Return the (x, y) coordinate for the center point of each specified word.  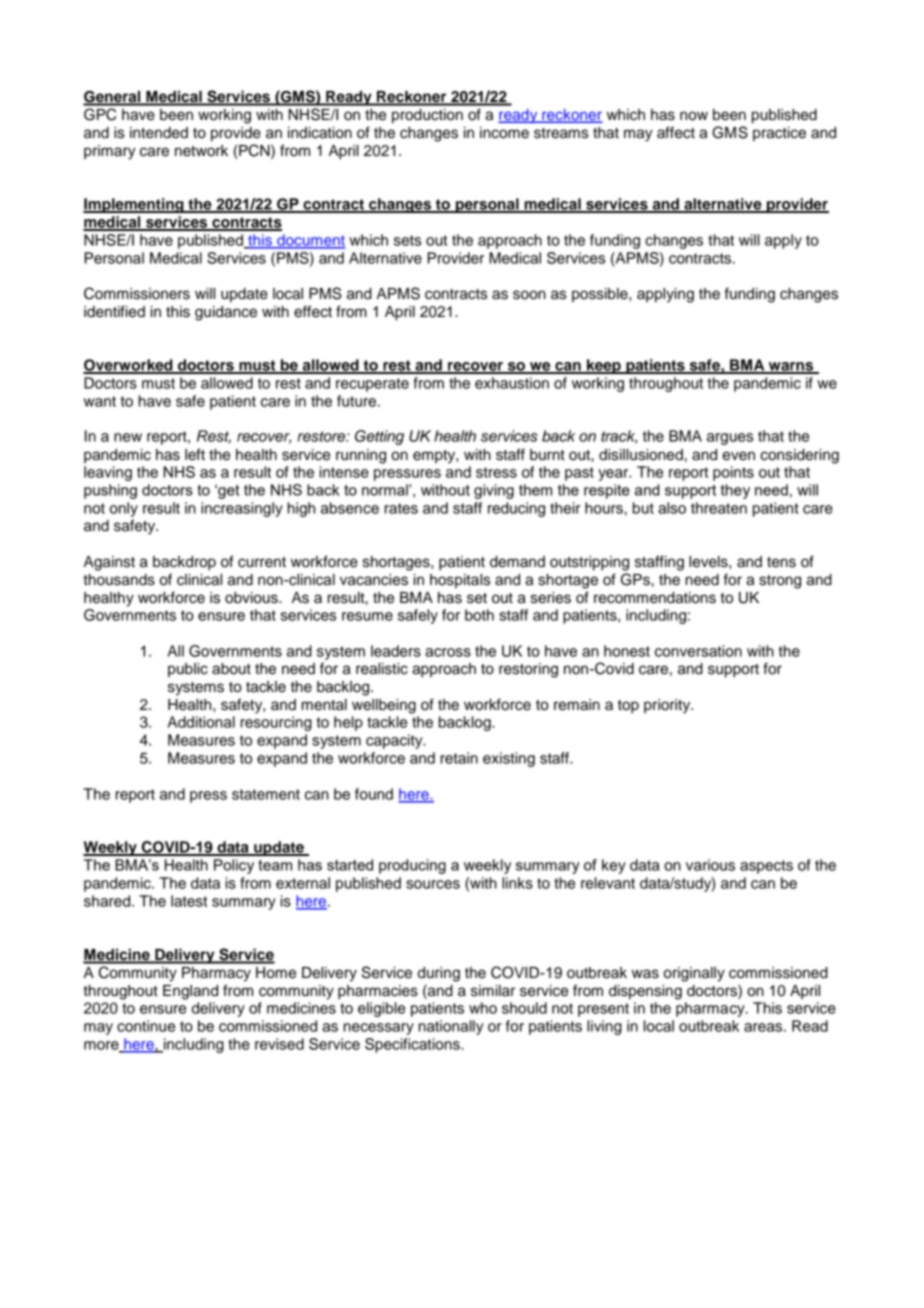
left (195, 454)
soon (529, 295)
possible (601, 295)
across (448, 652)
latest (189, 901)
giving (494, 491)
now (694, 116)
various (710, 865)
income (504, 133)
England (190, 992)
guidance (226, 313)
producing (412, 866)
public (188, 670)
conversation (698, 651)
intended (159, 133)
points (733, 473)
